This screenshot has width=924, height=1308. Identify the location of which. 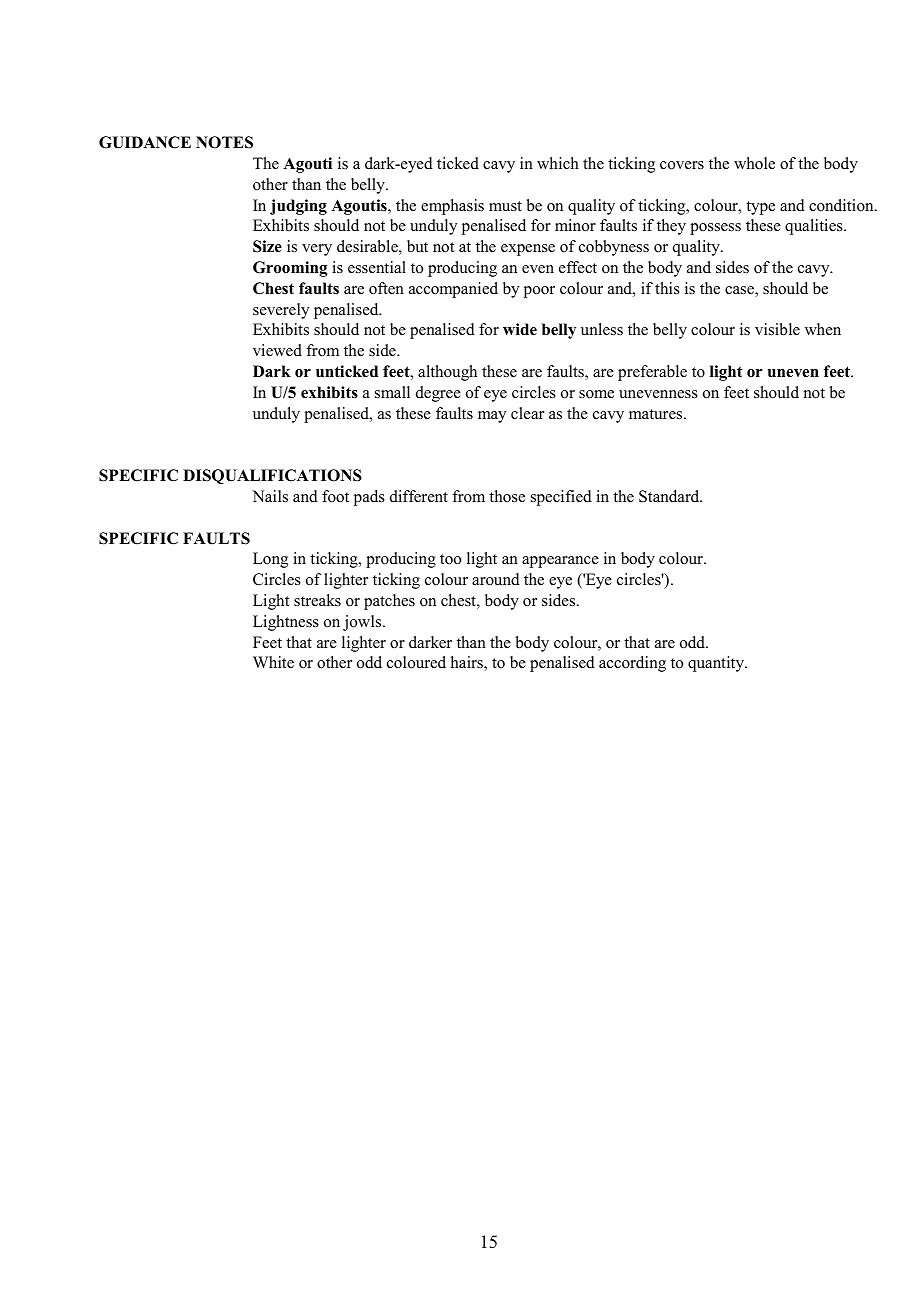
(558, 163).
